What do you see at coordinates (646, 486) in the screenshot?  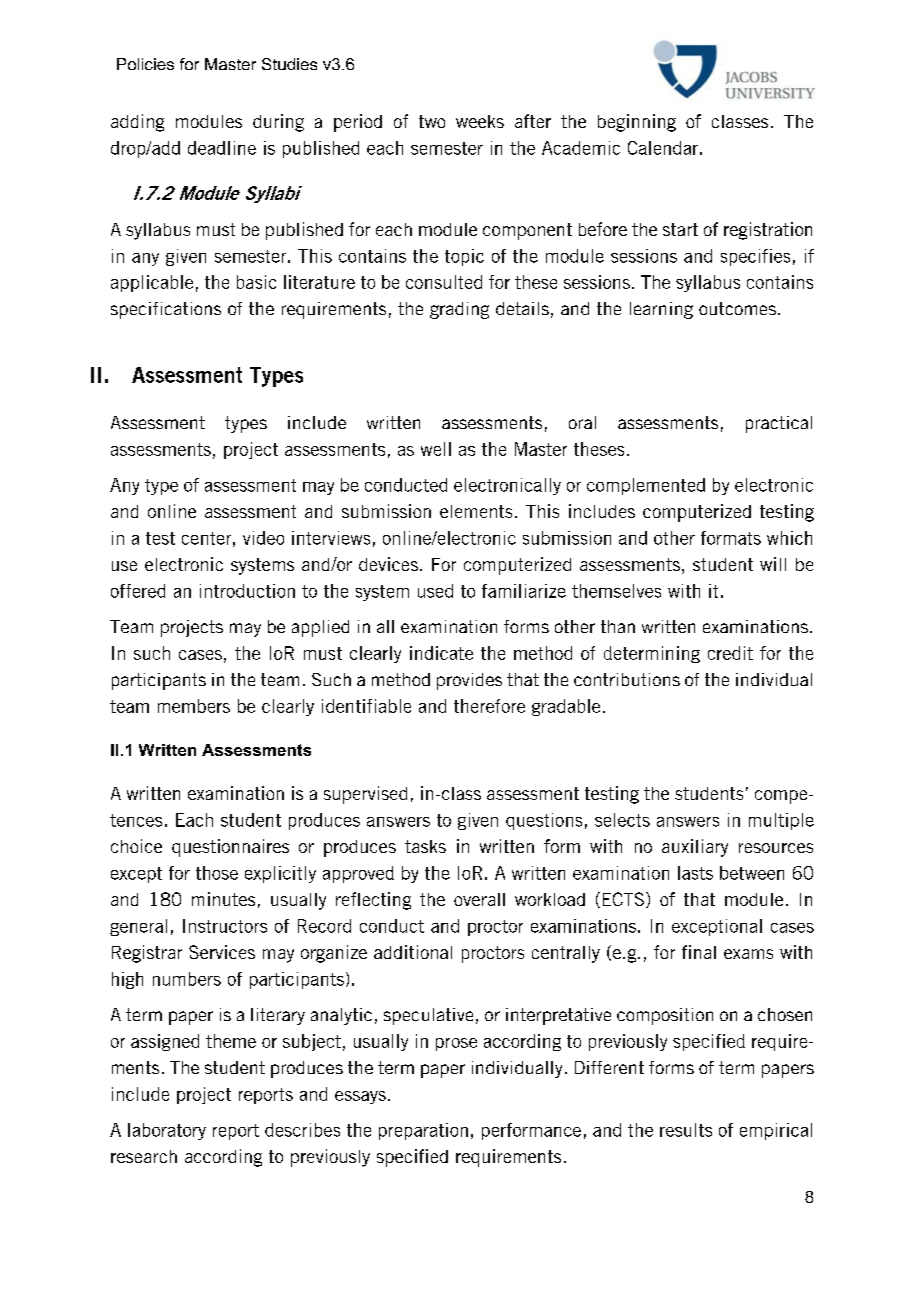 I see `complemented` at bounding box center [646, 486].
